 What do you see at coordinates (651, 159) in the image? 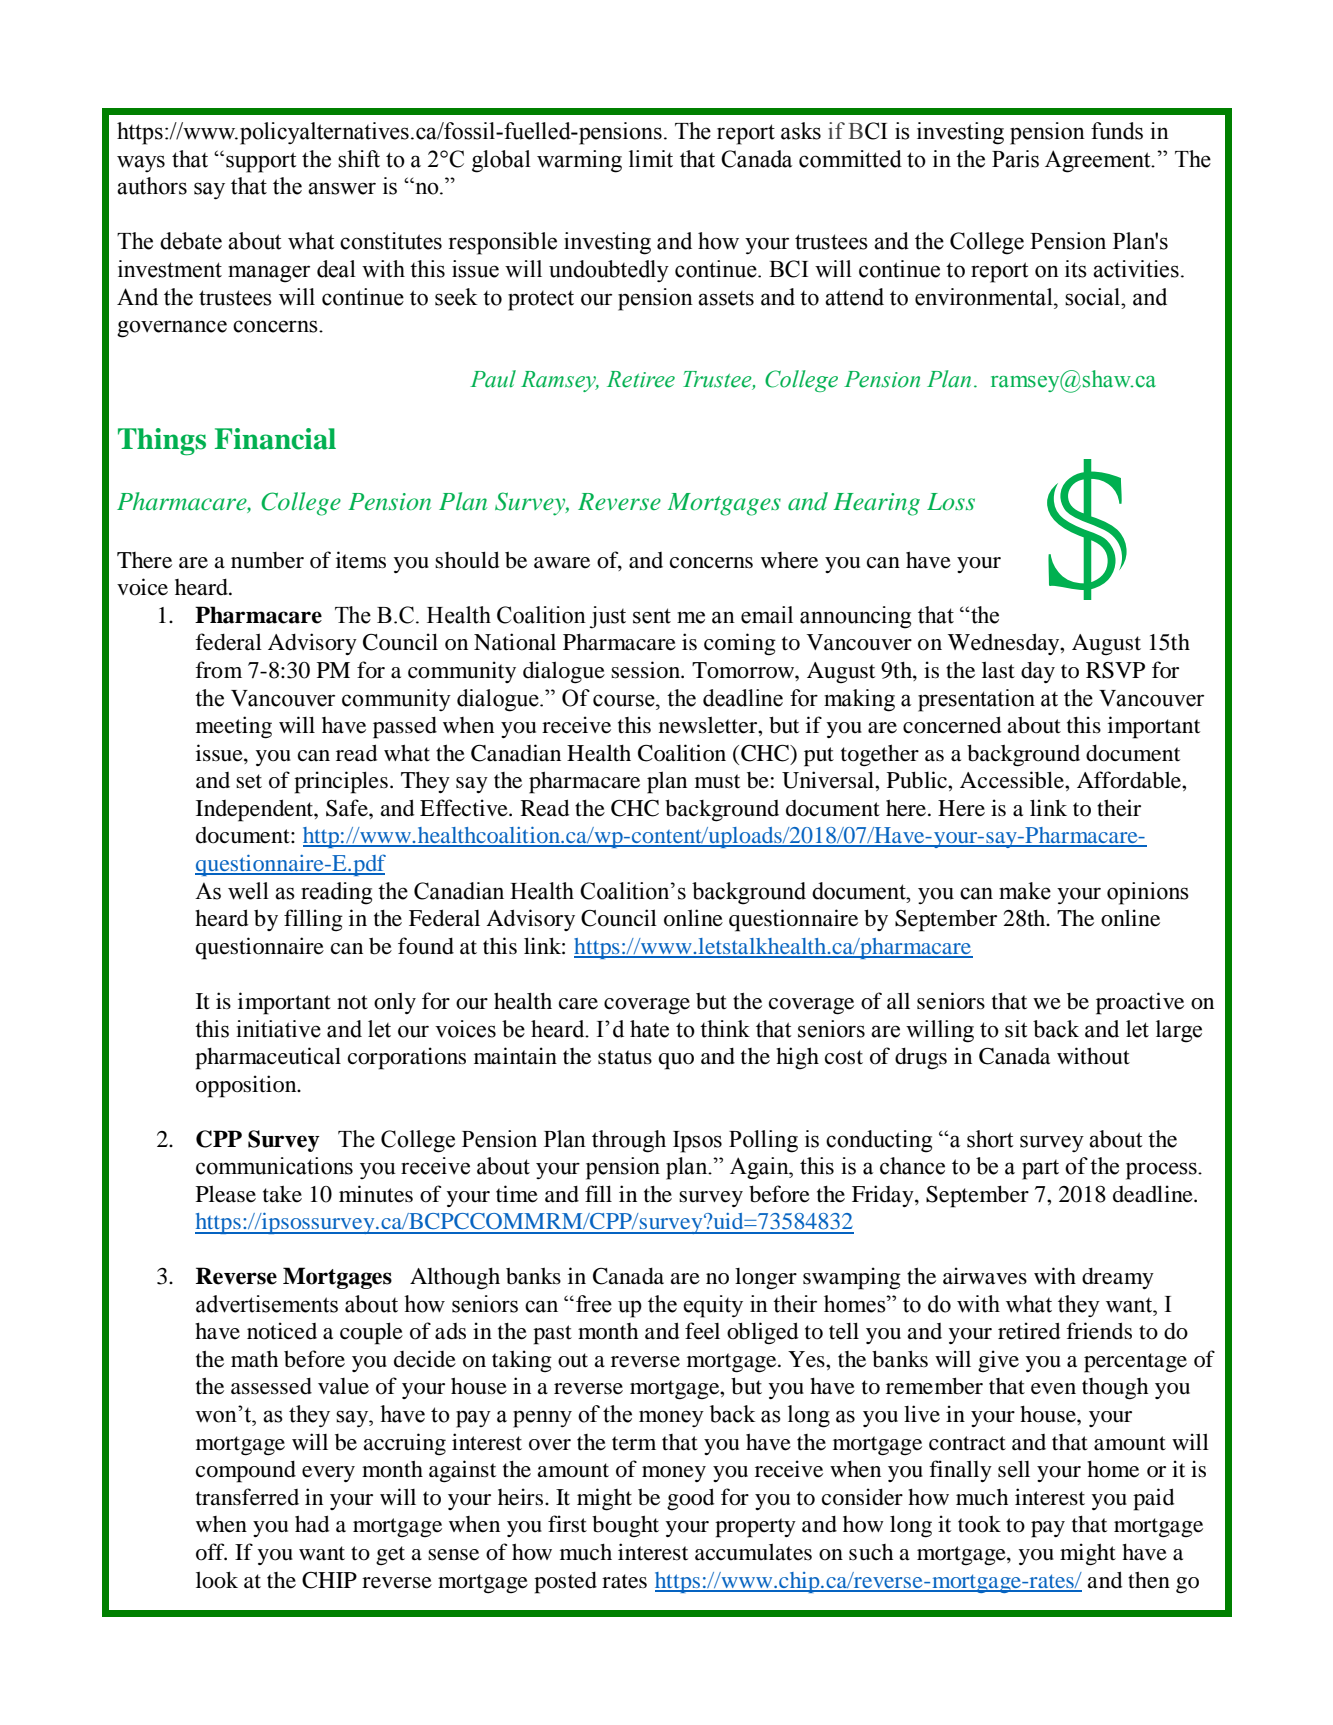
I see `limit` at bounding box center [651, 159].
